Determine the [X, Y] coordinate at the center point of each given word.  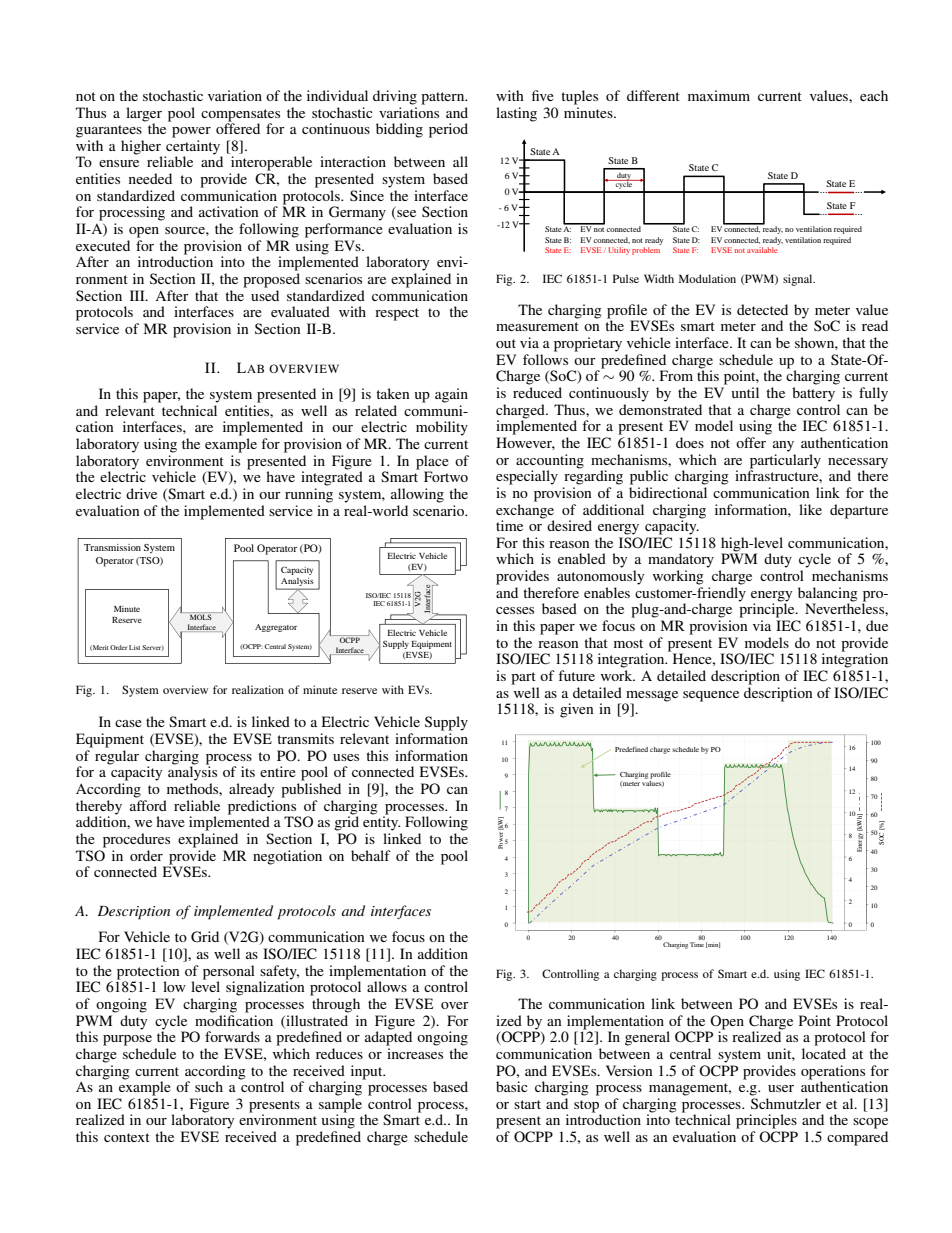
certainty [193, 148]
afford [148, 805]
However [525, 443]
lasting [516, 114]
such [209, 1086]
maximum [719, 95]
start [527, 1104]
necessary [858, 463]
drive [141, 493]
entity [381, 822]
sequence [711, 696]
